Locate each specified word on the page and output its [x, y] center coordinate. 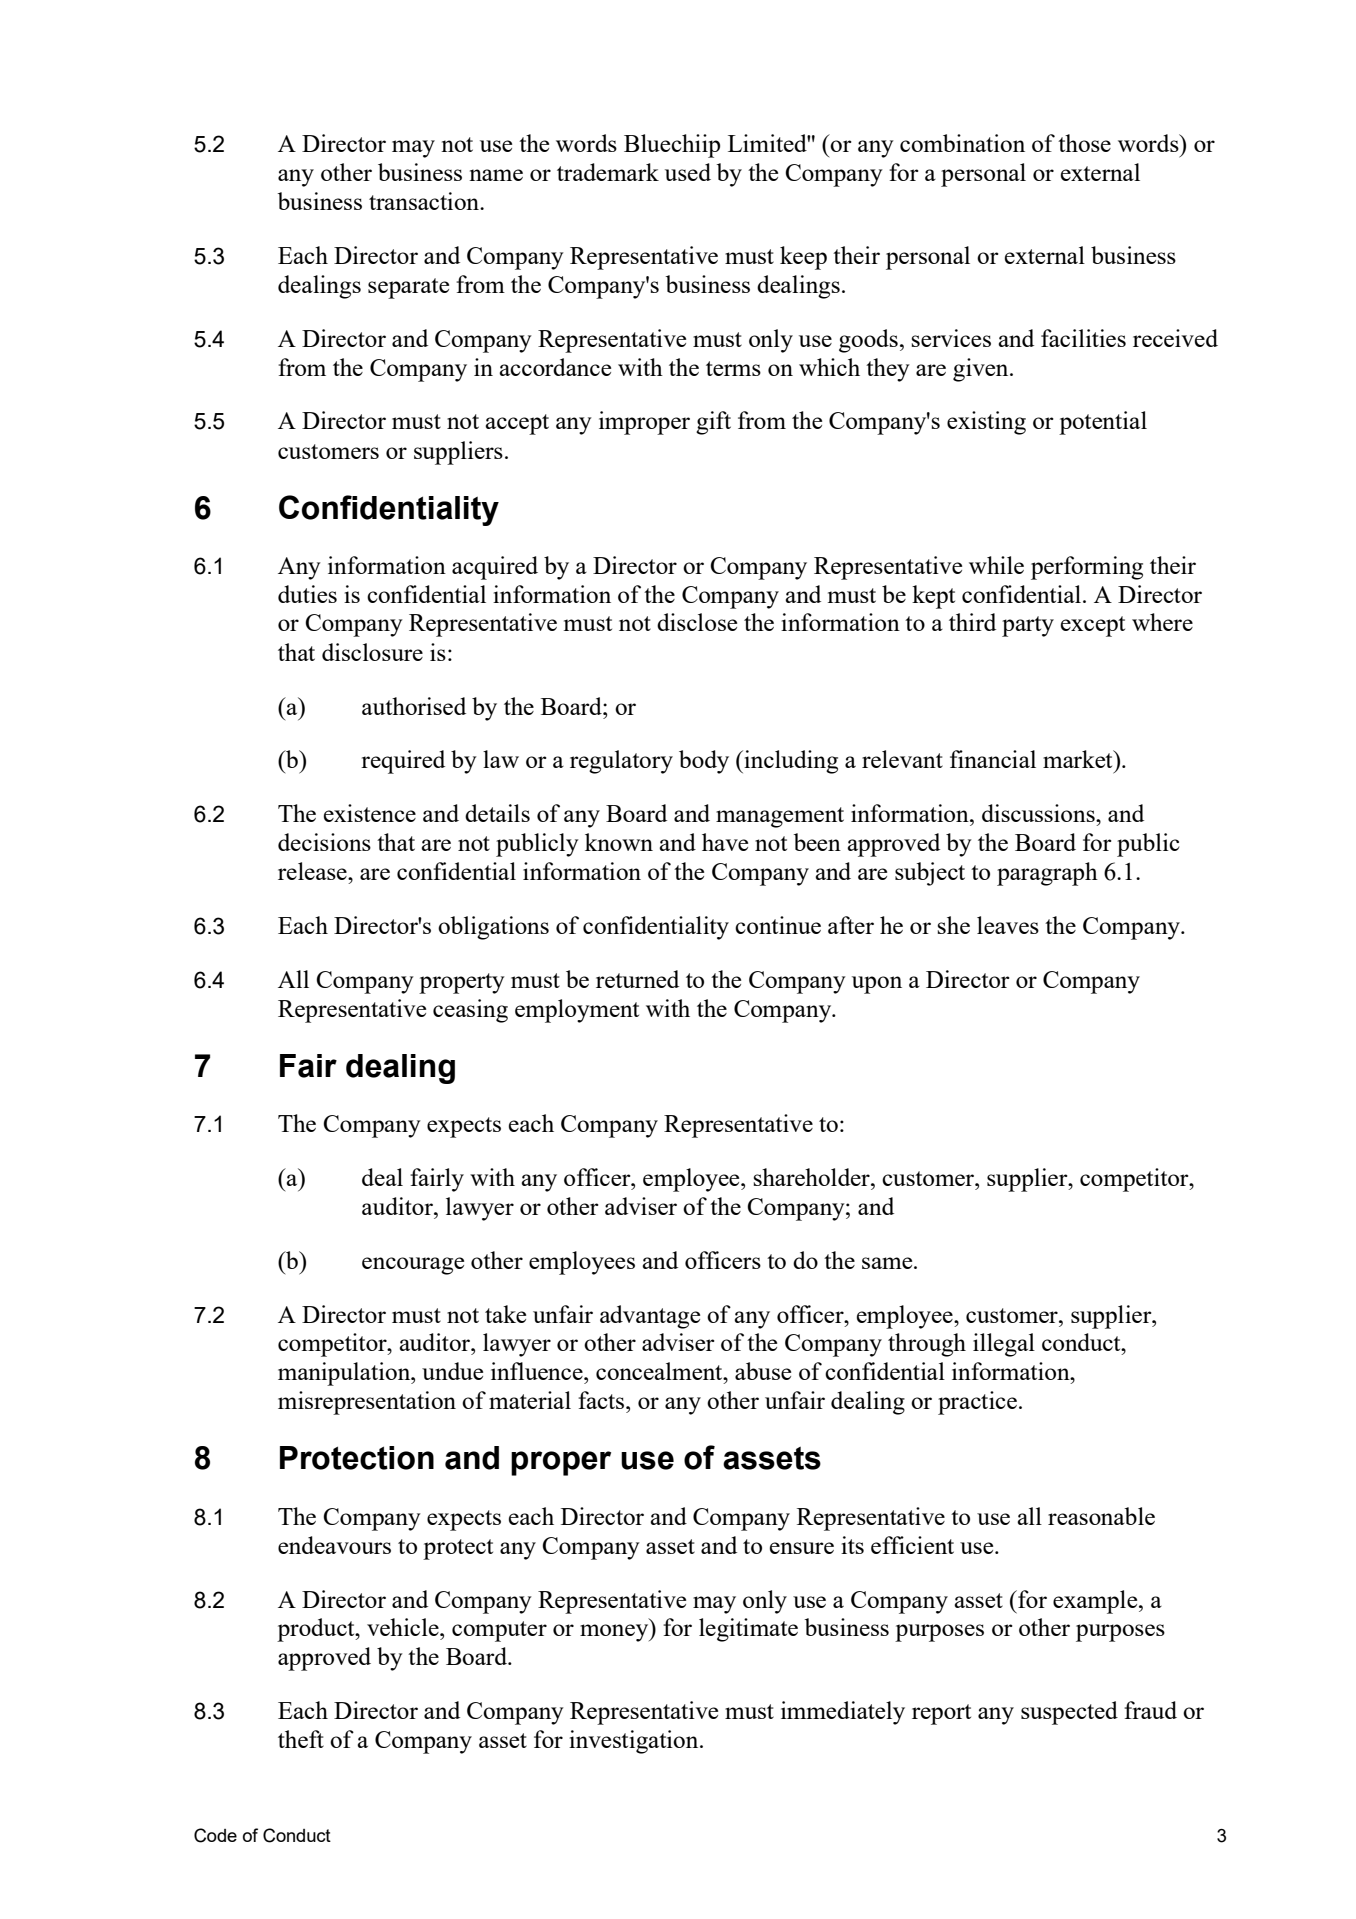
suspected [1069, 1713]
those [1084, 143]
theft [301, 1739]
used [688, 172]
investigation [635, 1742]
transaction [425, 201]
